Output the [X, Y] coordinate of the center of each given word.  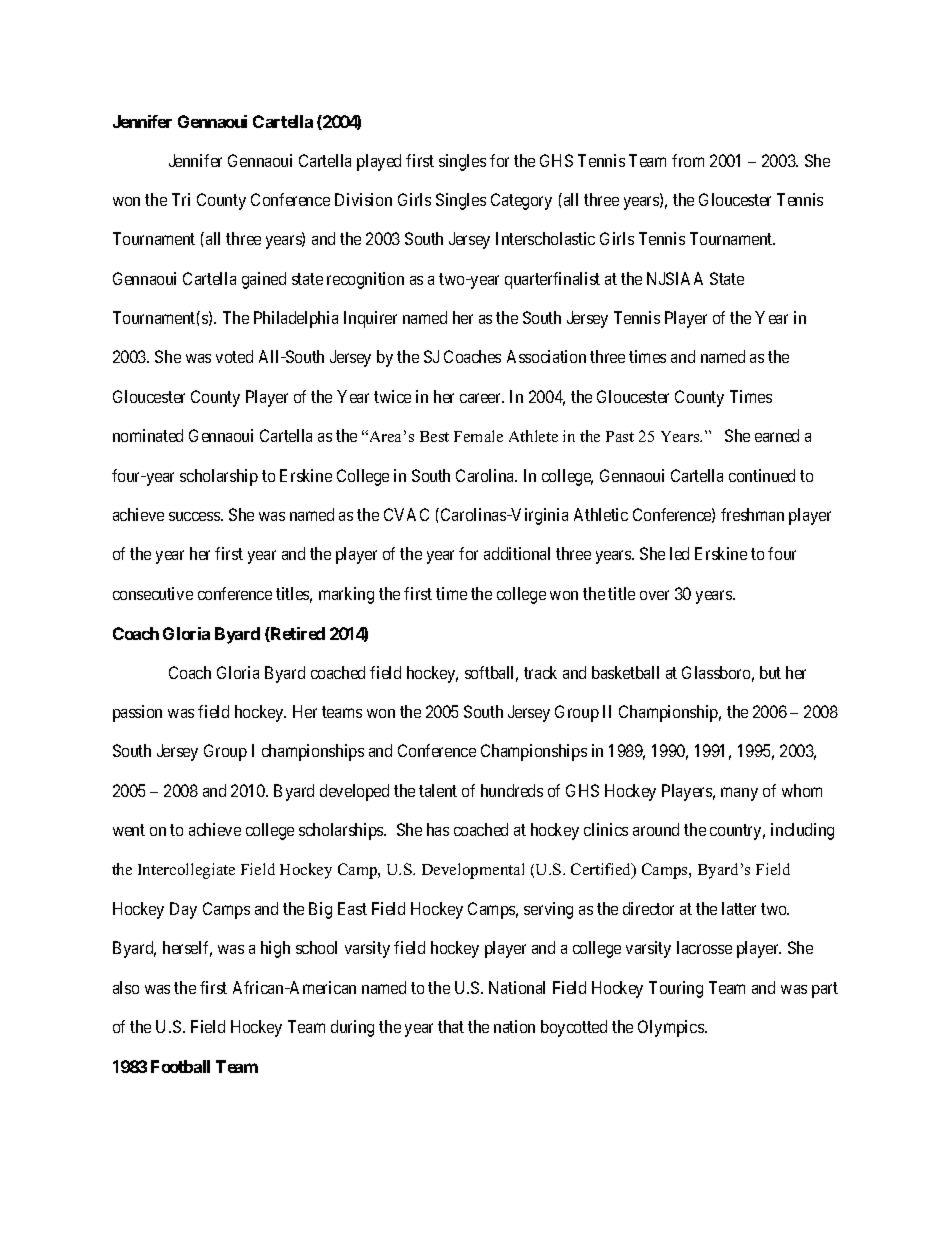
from [688, 160]
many [739, 794]
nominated [148, 435]
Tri [181, 199]
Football [180, 1066]
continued [762, 475]
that [451, 1026]
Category [521, 201]
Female [478, 436]
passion [137, 713]
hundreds [512, 790]
